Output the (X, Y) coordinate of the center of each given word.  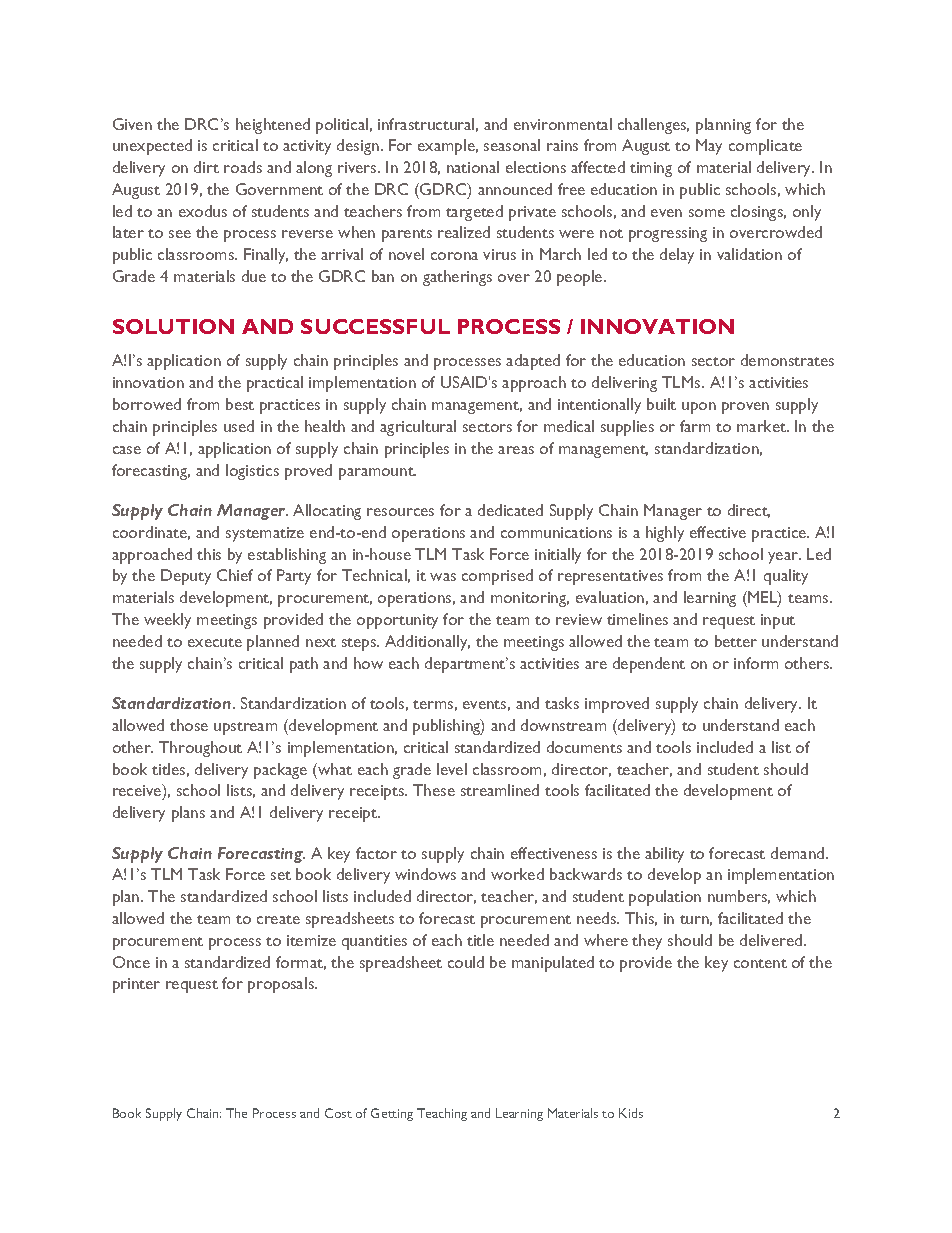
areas (516, 450)
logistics (252, 472)
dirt (206, 167)
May (709, 147)
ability (664, 855)
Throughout (200, 749)
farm (695, 426)
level (452, 769)
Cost (338, 1113)
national (473, 167)
